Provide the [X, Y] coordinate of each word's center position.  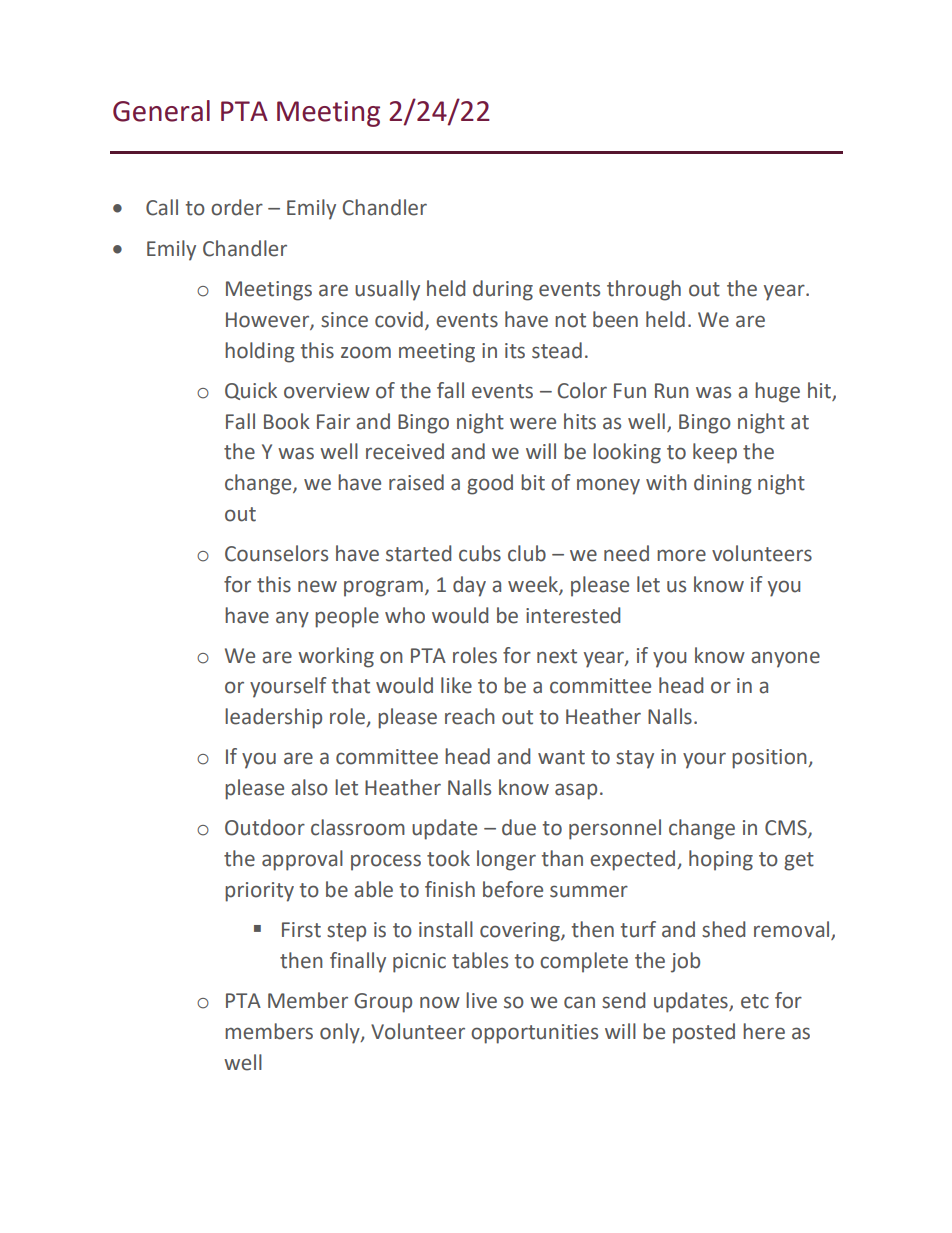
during [503, 290]
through [644, 290]
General [161, 111]
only [341, 1033]
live [481, 1000]
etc [755, 1001]
